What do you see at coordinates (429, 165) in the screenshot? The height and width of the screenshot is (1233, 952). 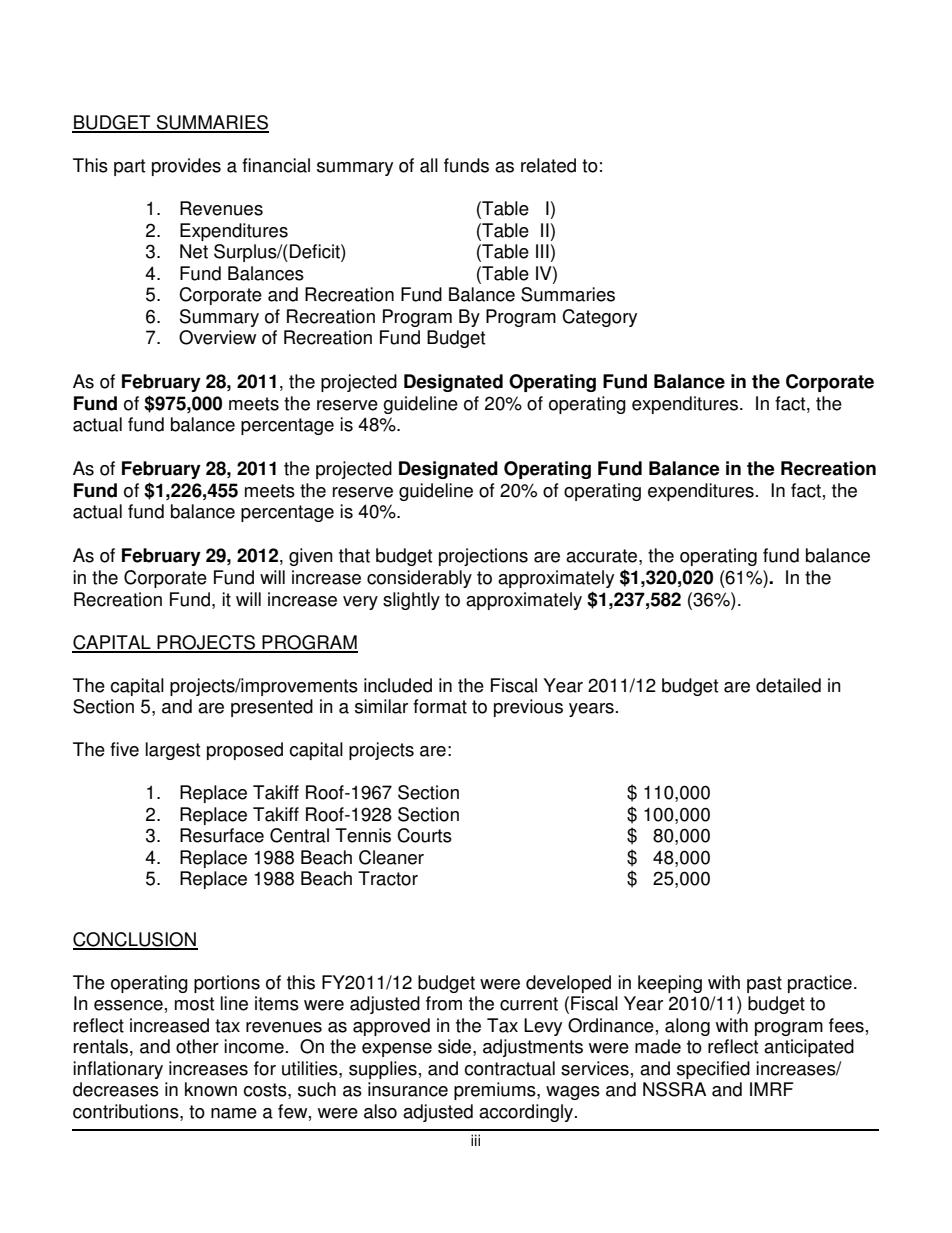 I see `all` at bounding box center [429, 165].
